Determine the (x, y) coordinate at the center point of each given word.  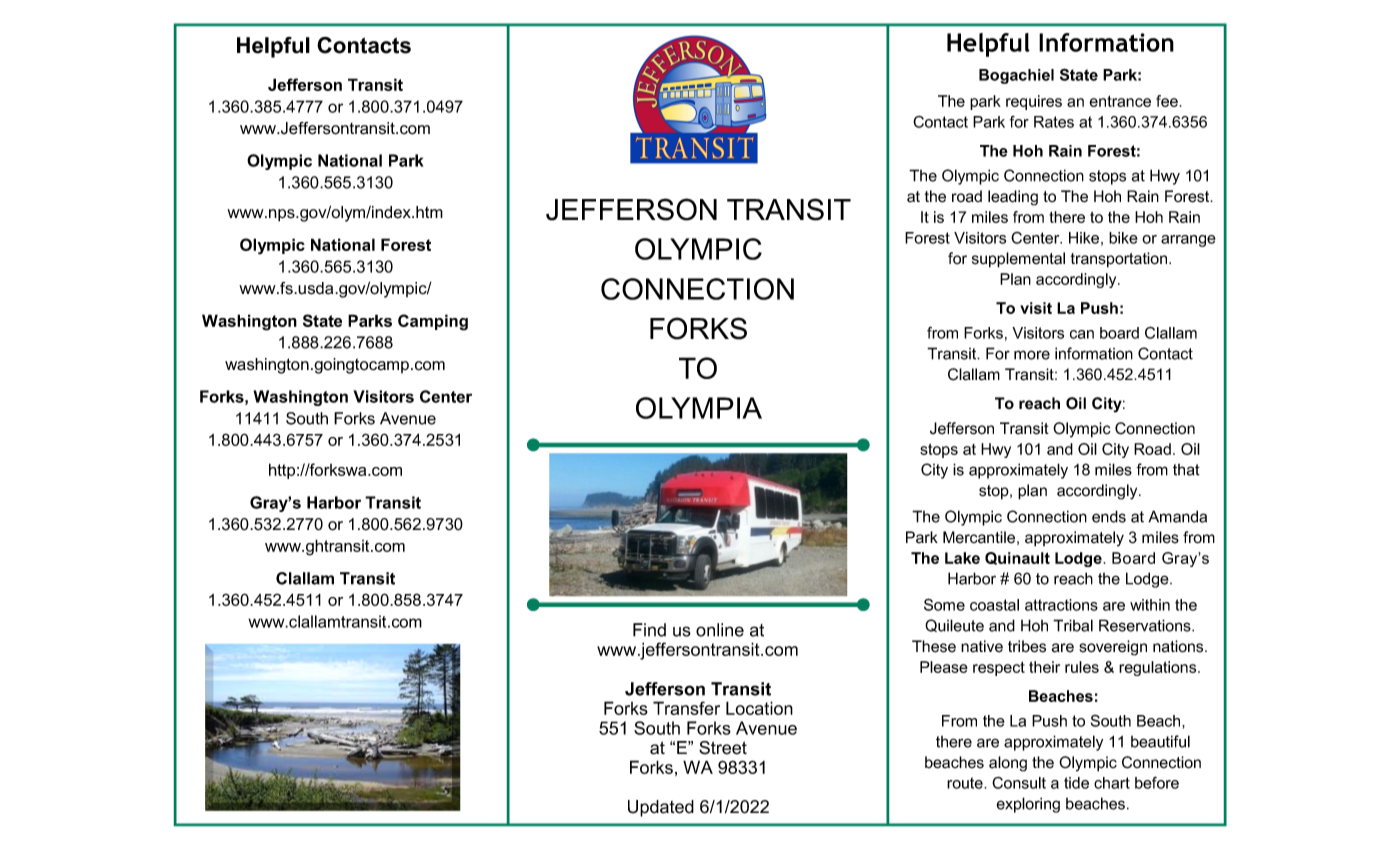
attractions (1061, 605)
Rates (1054, 122)
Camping (433, 322)
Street (723, 748)
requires (1034, 102)
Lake (962, 558)
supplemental (1018, 260)
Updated (661, 808)
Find (649, 630)
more (1032, 355)
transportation (1120, 260)
